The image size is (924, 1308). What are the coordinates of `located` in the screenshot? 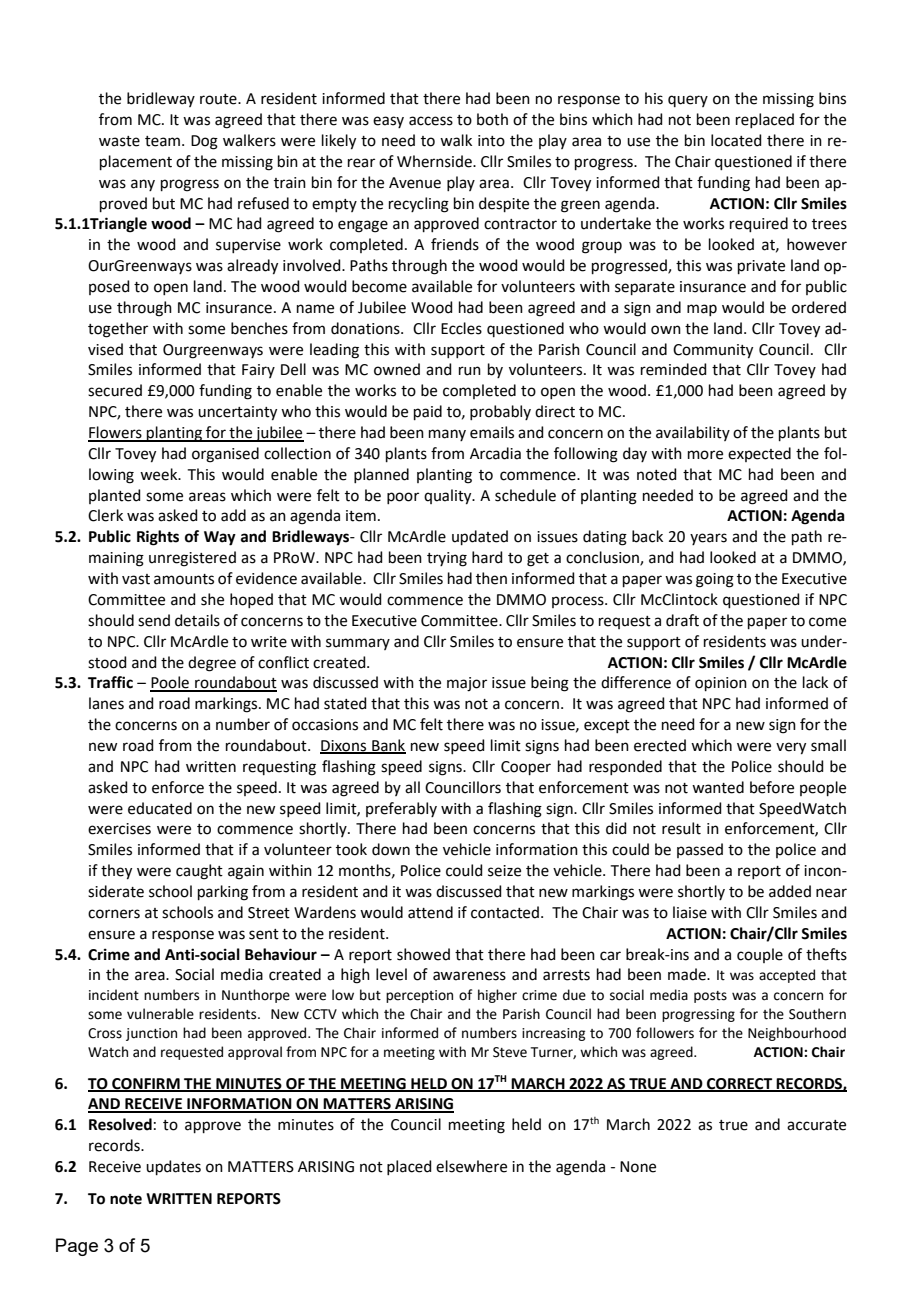 It's located at (736, 140).
